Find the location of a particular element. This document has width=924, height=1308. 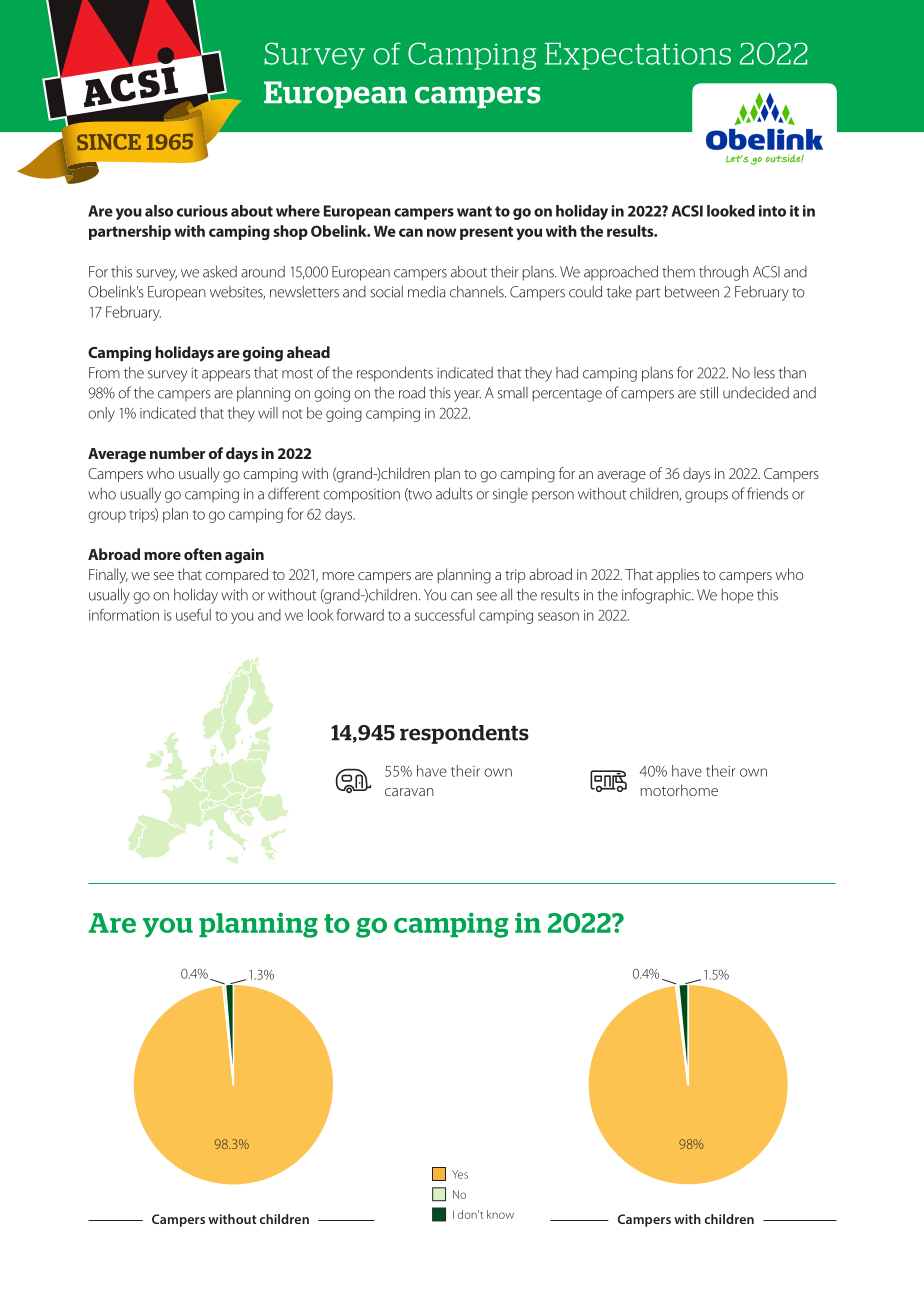

season is located at coordinates (558, 616).
